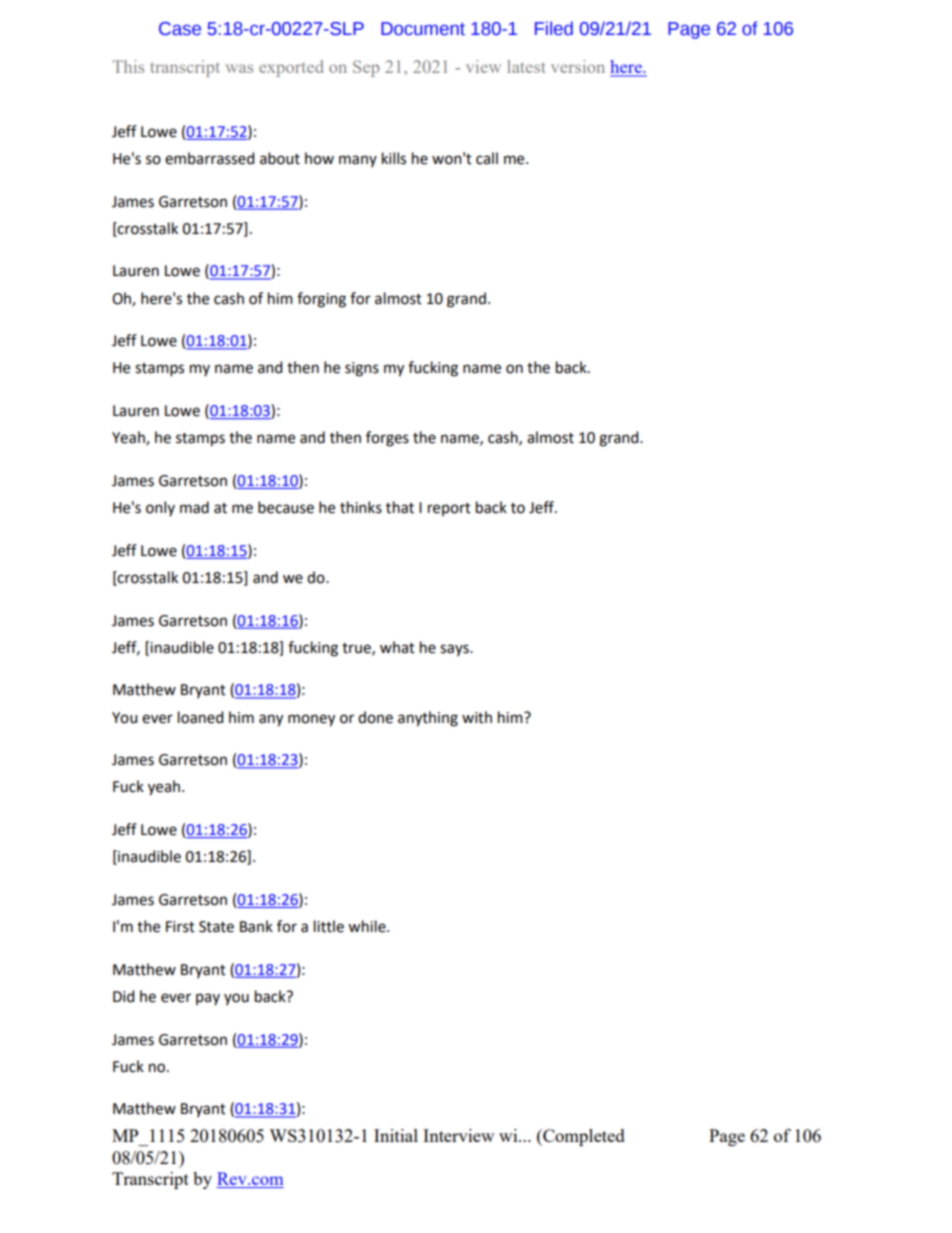 This document has height=1233, width=952. What do you see at coordinates (526, 66) in the document?
I see `latest` at bounding box center [526, 66].
